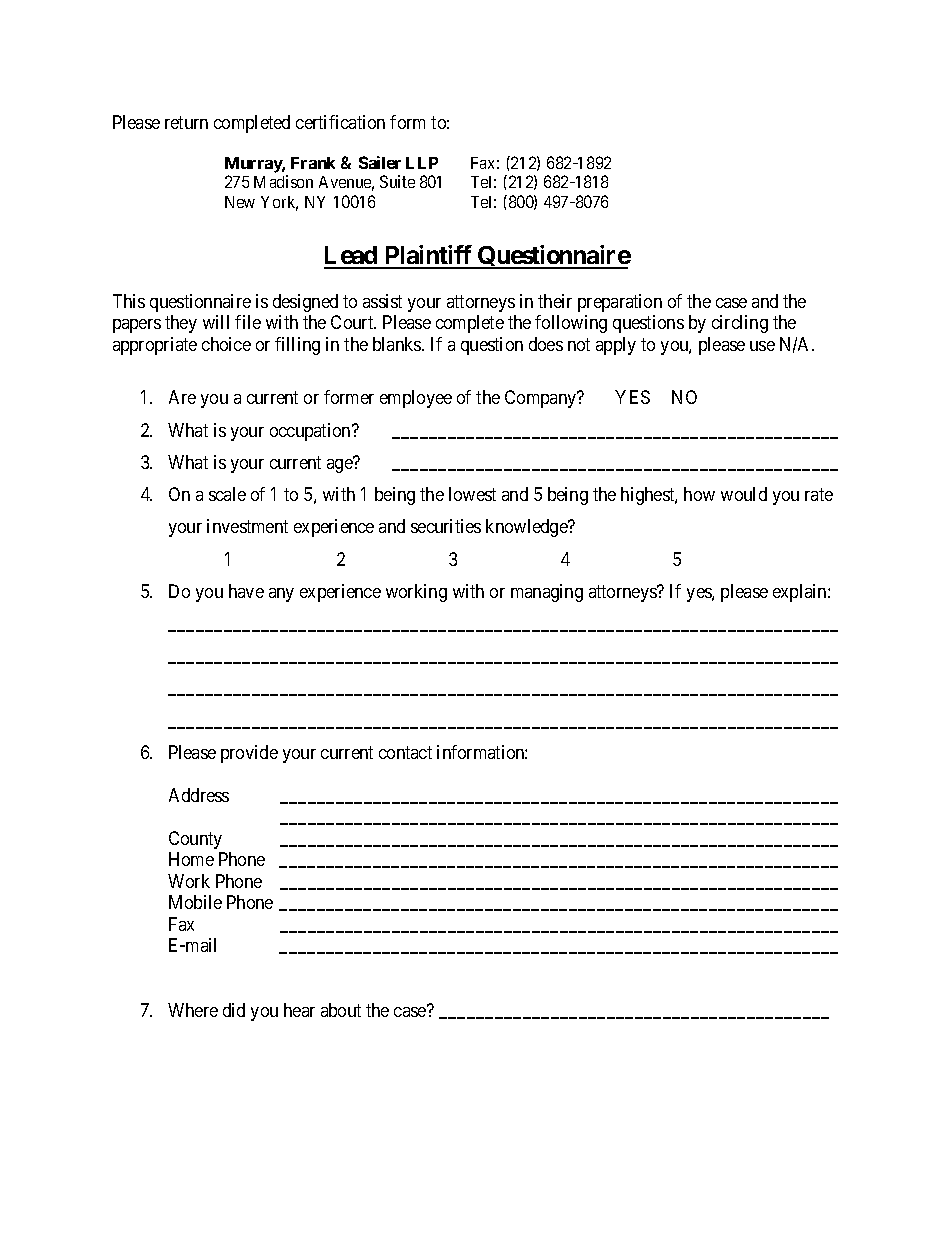  I want to click on hear, so click(299, 1010).
